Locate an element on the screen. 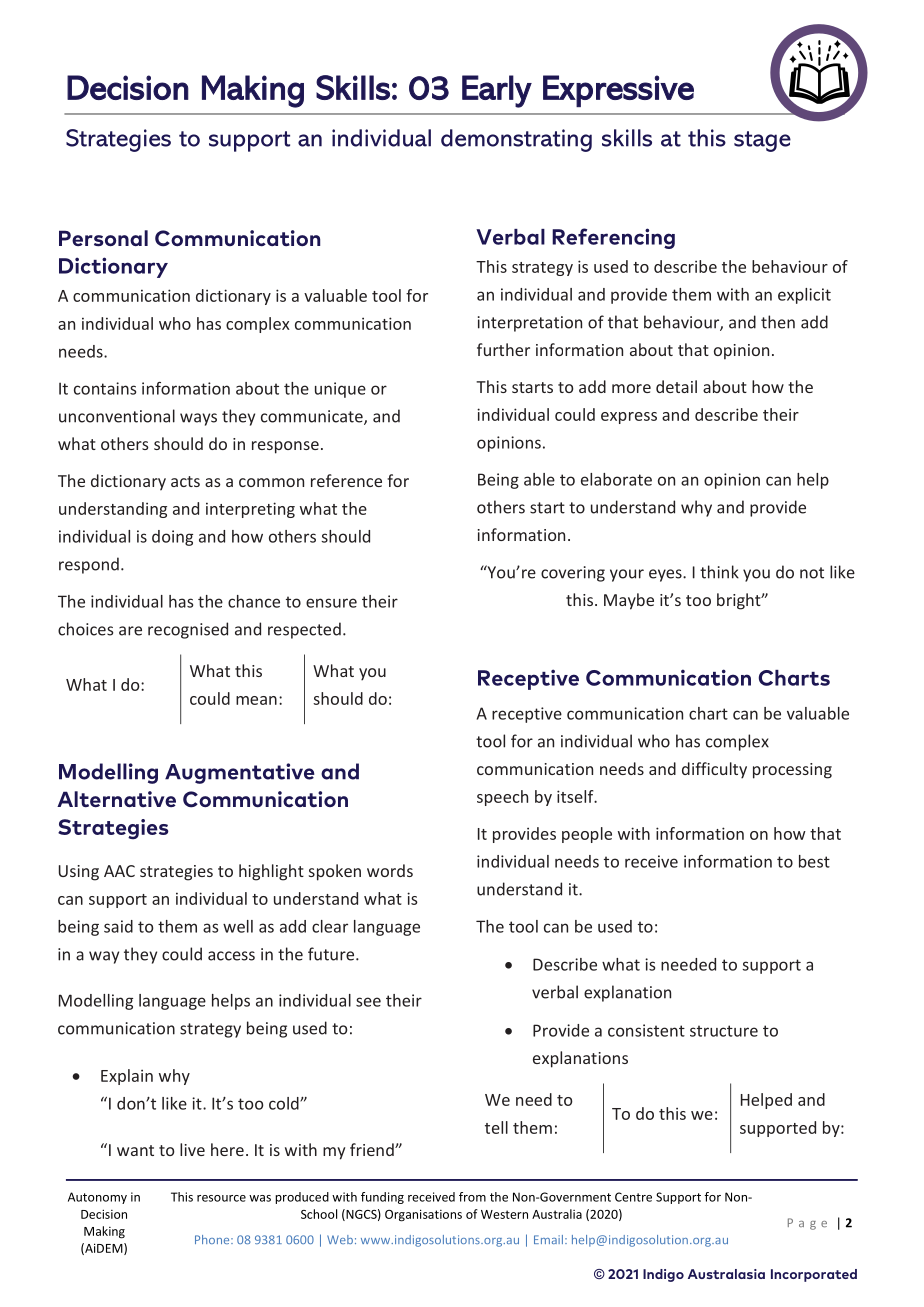  reference is located at coordinates (346, 480).
